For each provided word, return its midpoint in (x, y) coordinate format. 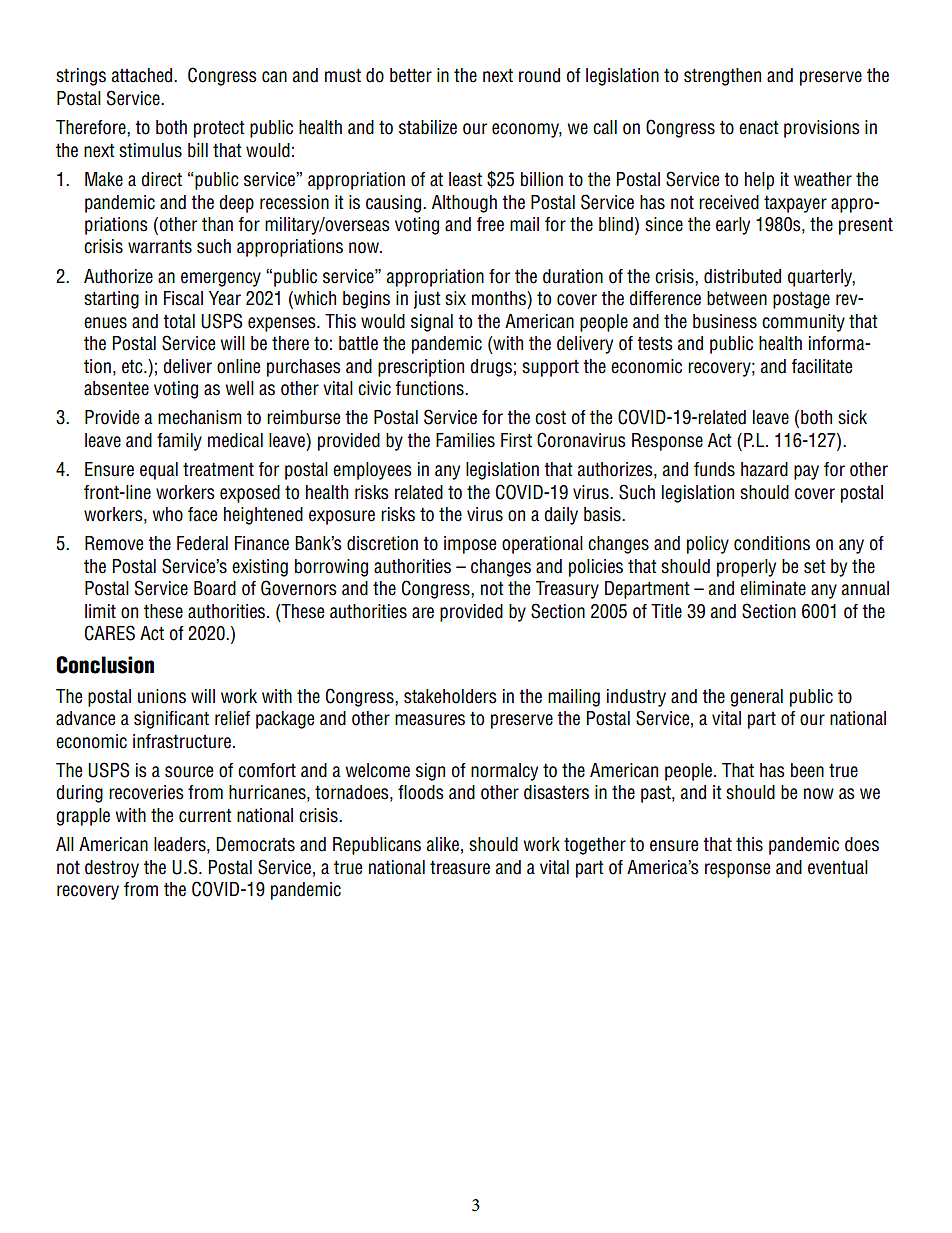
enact (759, 127)
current (205, 815)
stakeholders (450, 696)
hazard (764, 469)
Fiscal (183, 298)
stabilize (428, 127)
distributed (742, 276)
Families (465, 440)
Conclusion (105, 665)
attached (143, 75)
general (756, 698)
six (455, 298)
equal (159, 471)
